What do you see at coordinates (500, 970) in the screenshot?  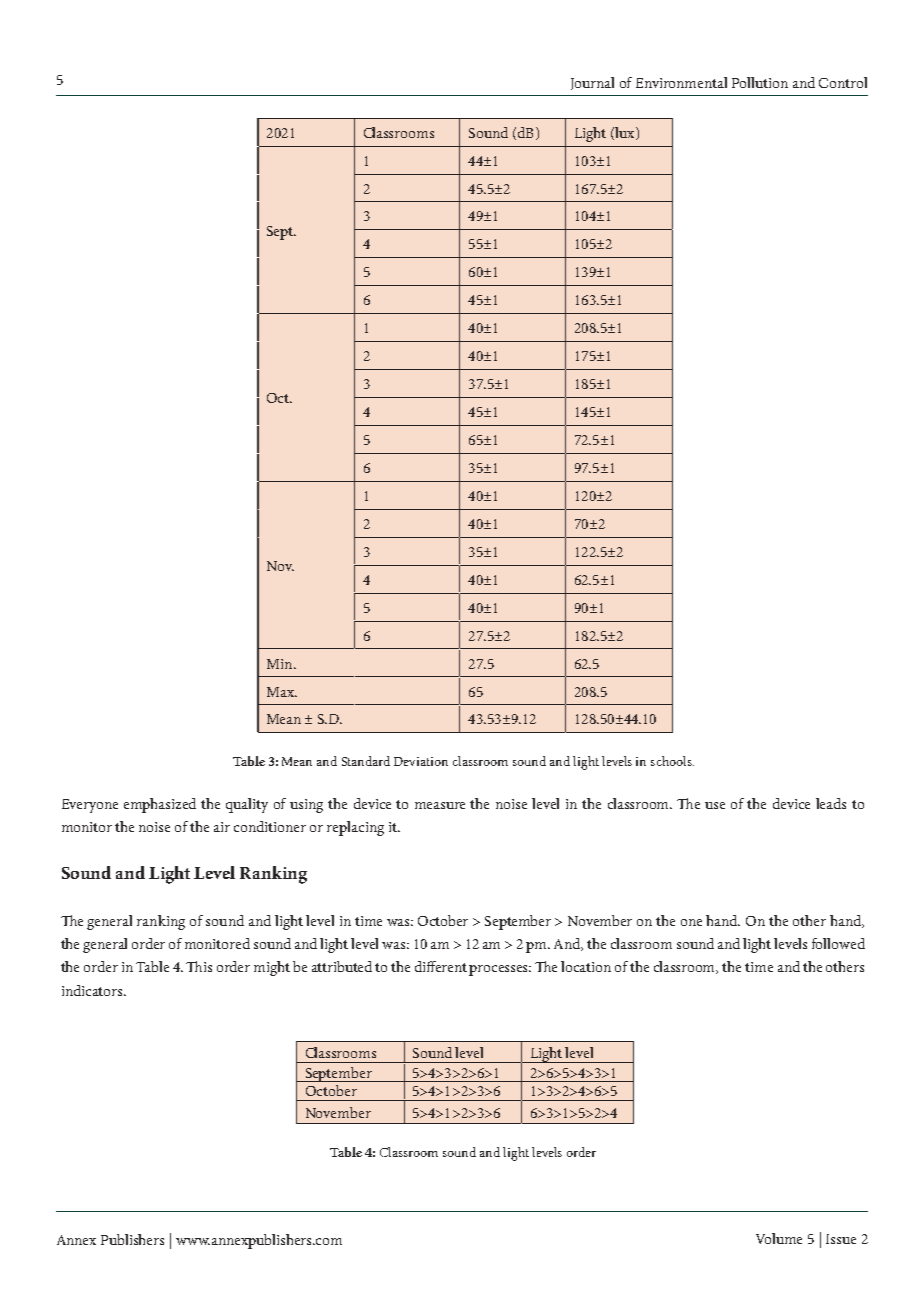 I see `processes` at bounding box center [500, 970].
